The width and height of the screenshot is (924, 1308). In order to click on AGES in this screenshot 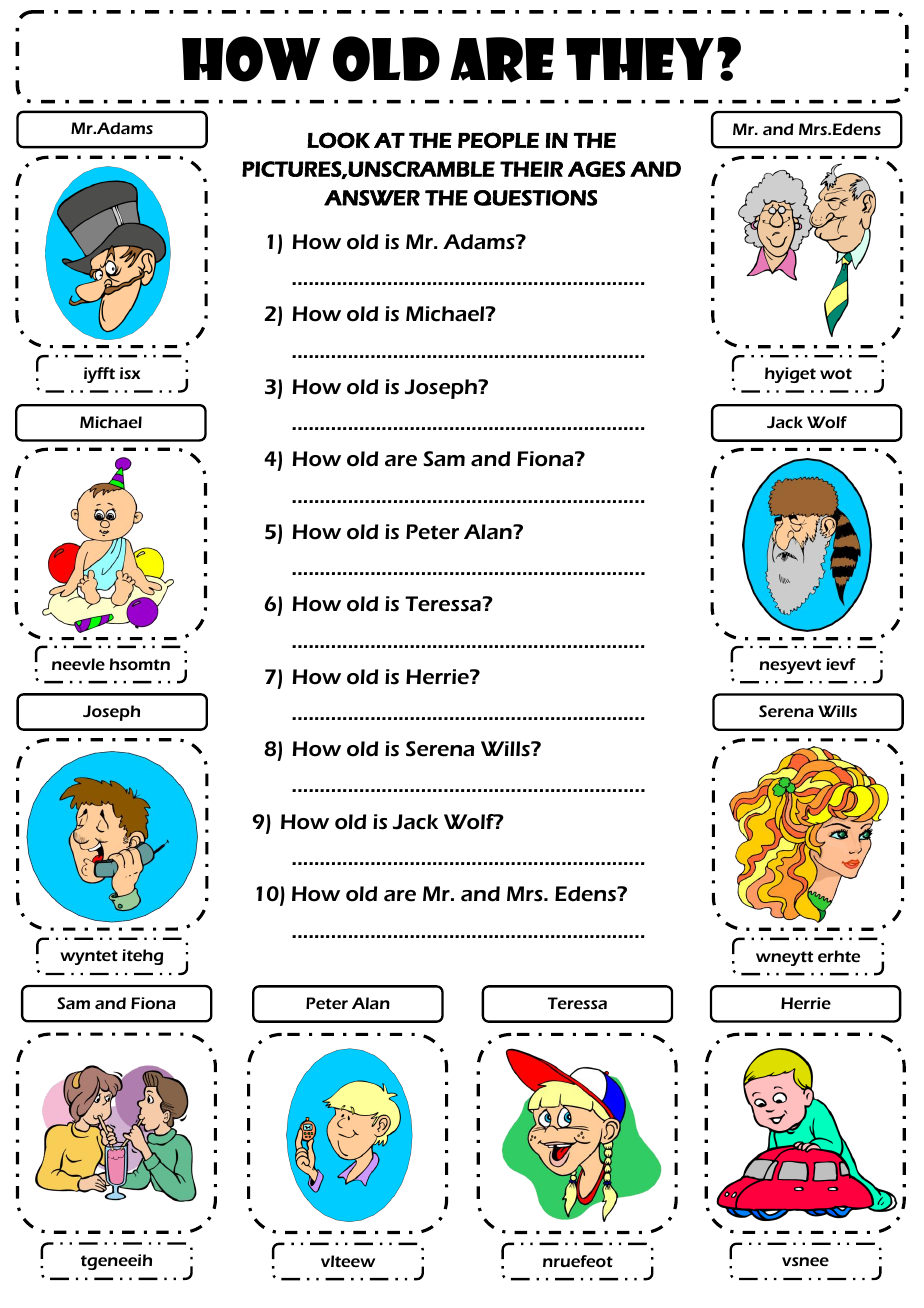, I will do `click(596, 169)`.
